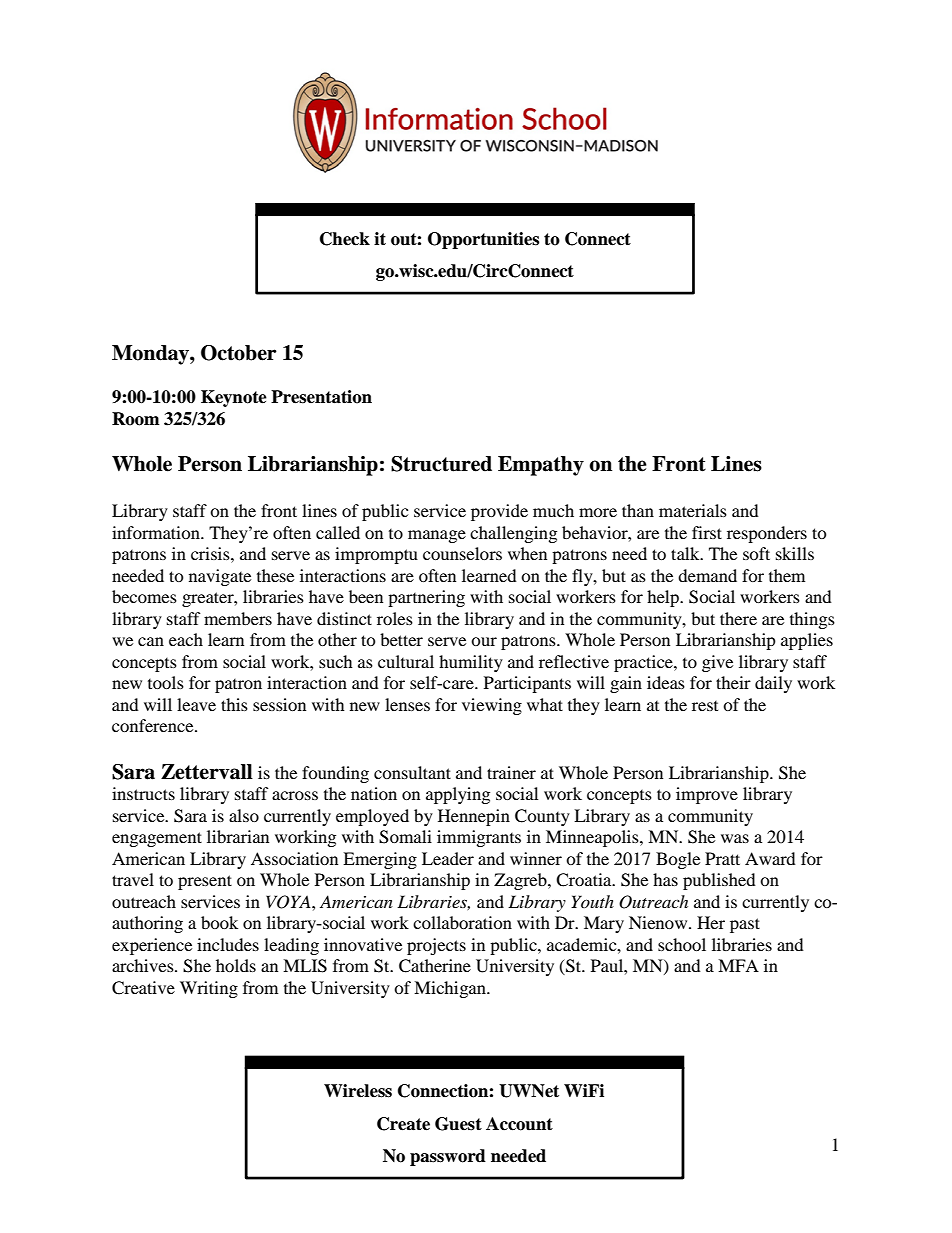  What do you see at coordinates (244, 815) in the image?
I see `also` at bounding box center [244, 815].
